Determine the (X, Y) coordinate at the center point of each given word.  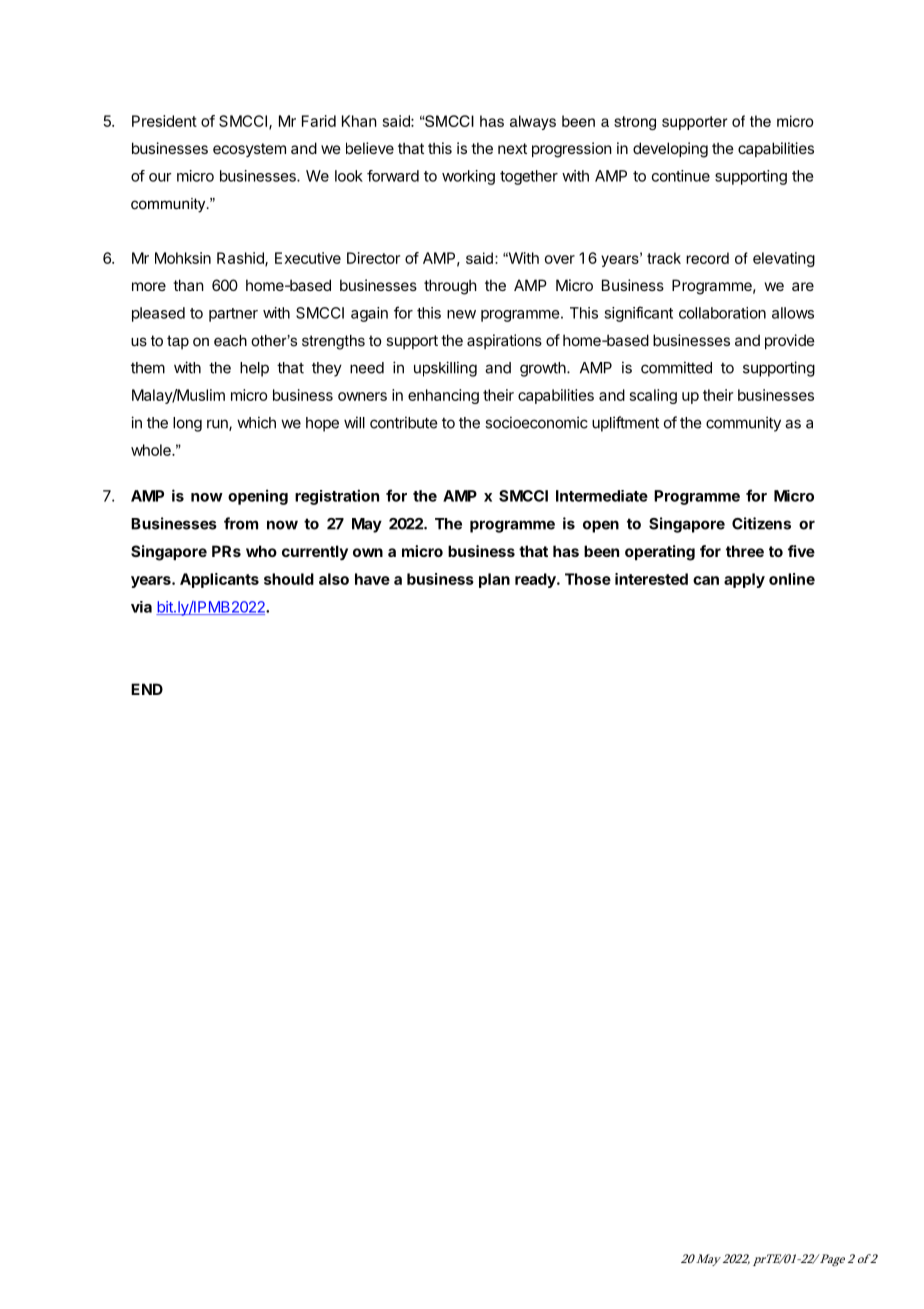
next (512, 148)
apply (744, 580)
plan (494, 580)
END (147, 689)
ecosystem (249, 150)
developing (670, 150)
